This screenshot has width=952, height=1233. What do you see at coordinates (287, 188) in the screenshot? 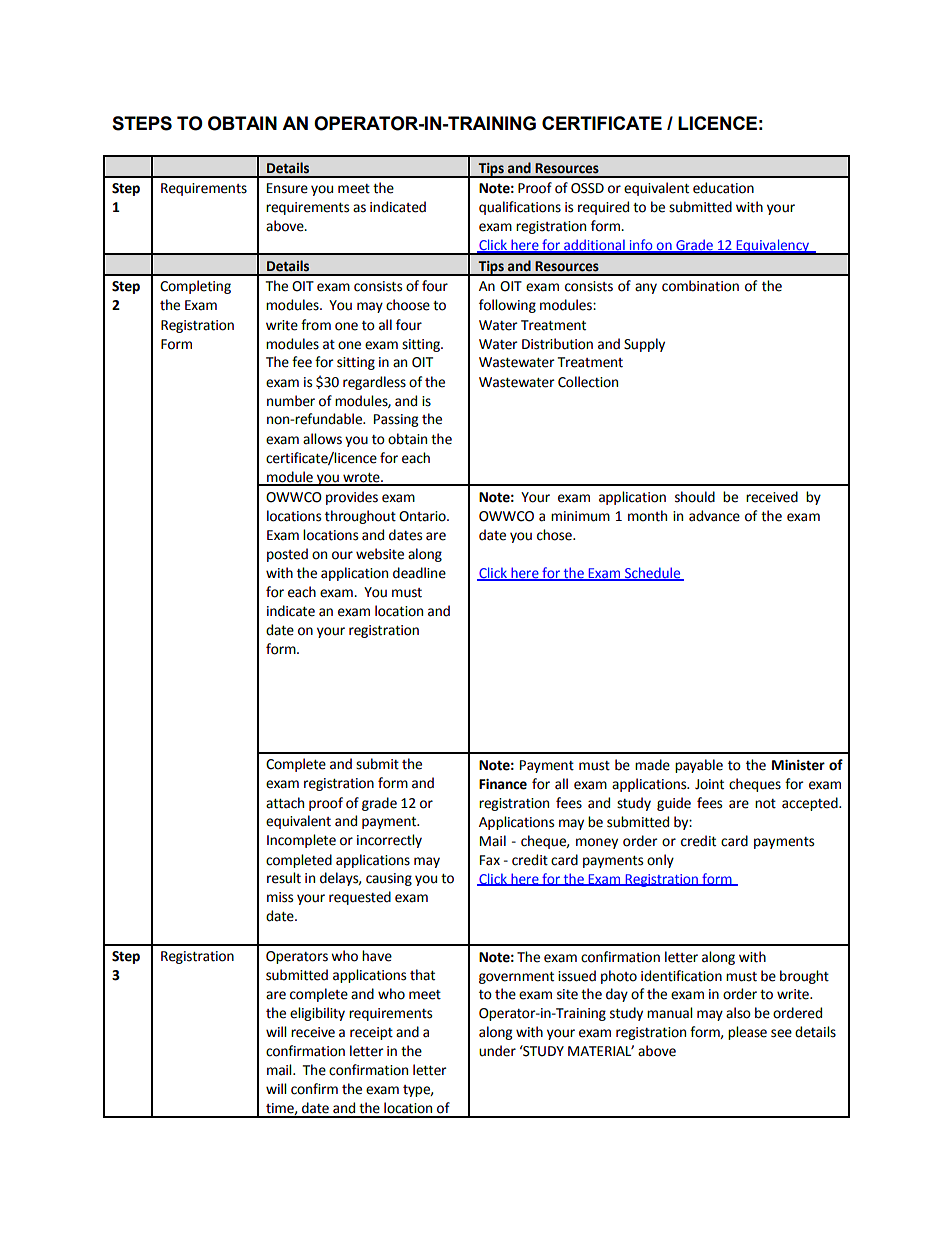
I see `Ensure` at bounding box center [287, 188].
